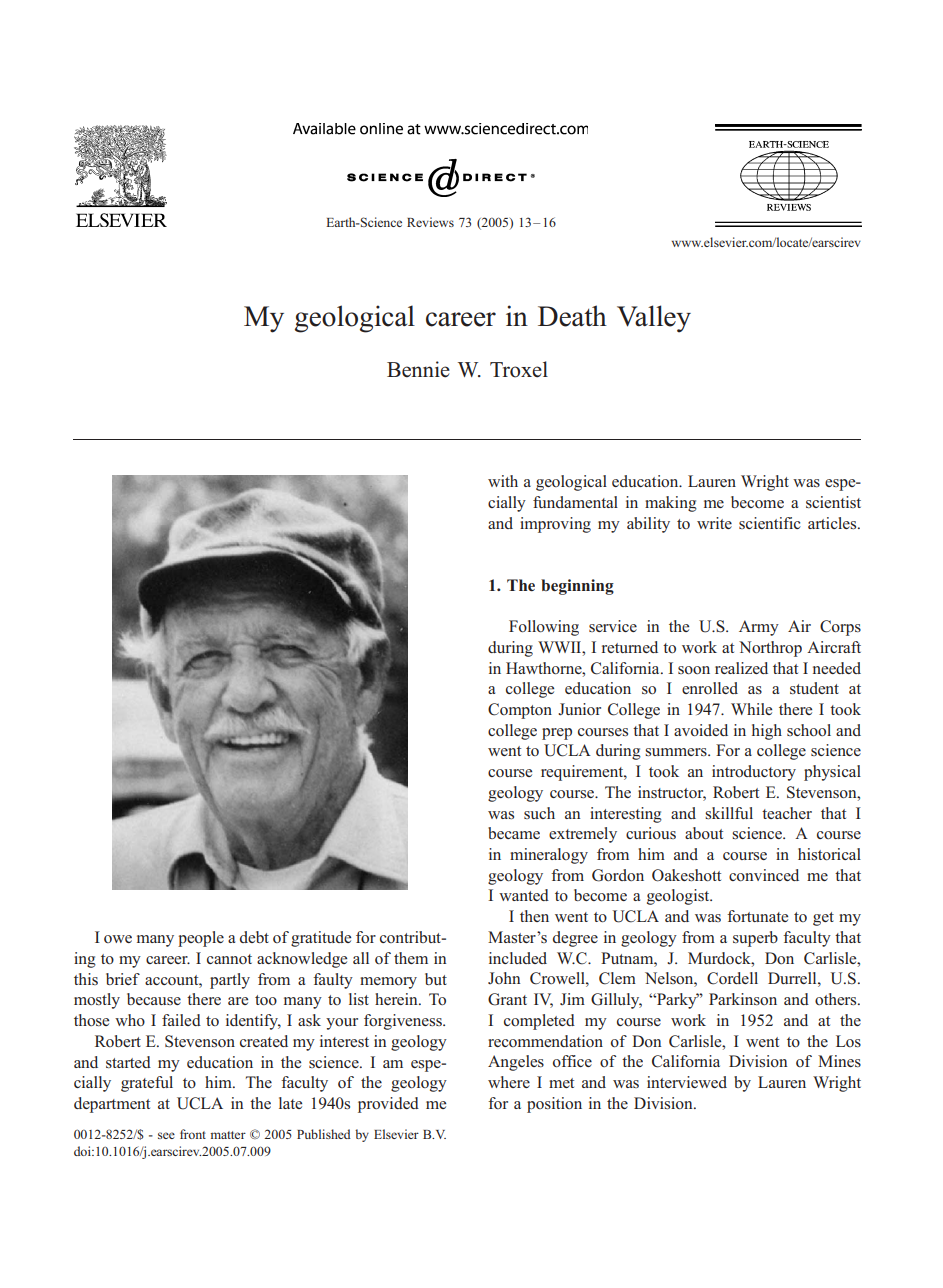  Describe the element at coordinates (514, 833) in the screenshot. I see `became` at that location.
